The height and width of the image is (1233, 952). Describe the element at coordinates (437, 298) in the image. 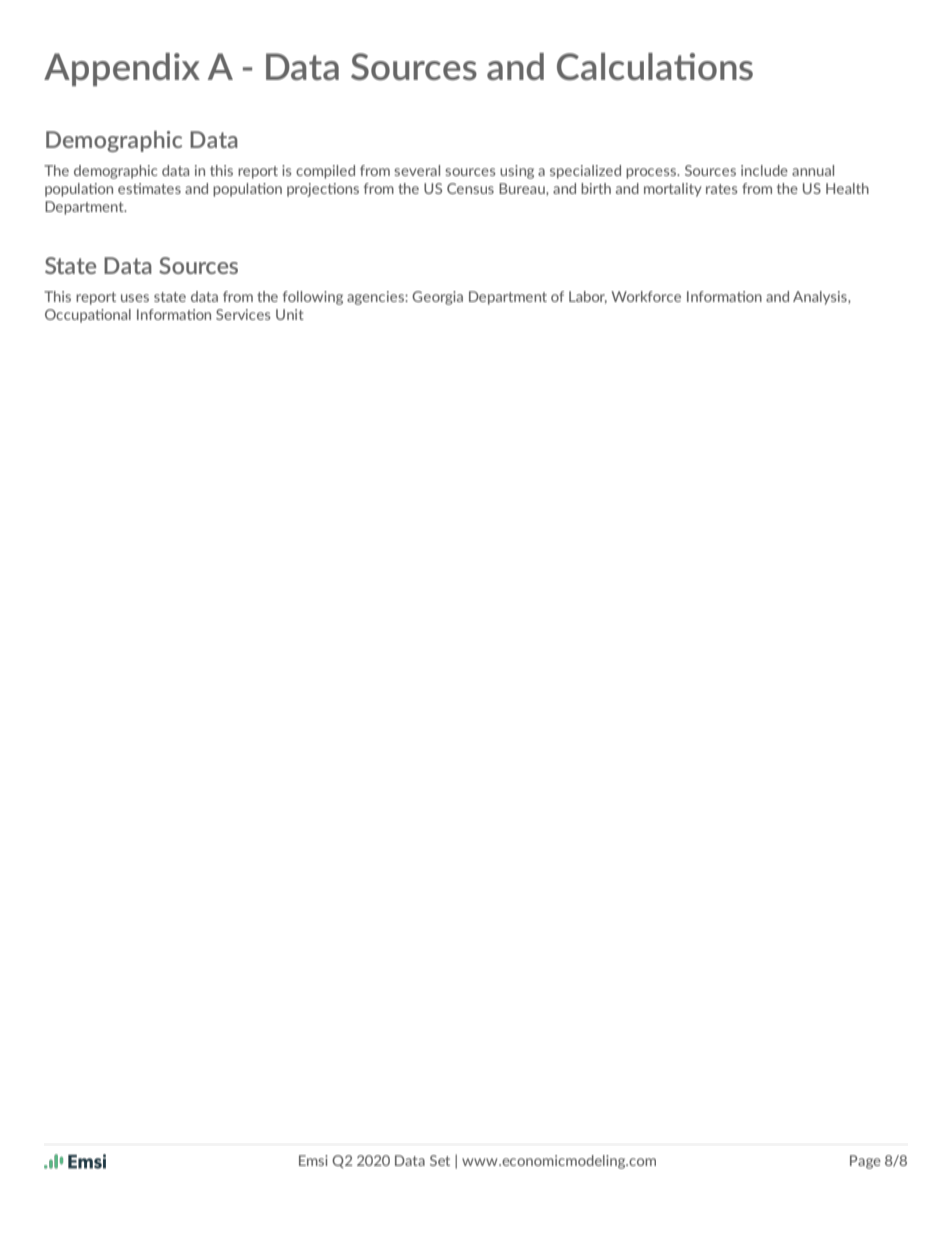

I see `Georgia` at that location.
